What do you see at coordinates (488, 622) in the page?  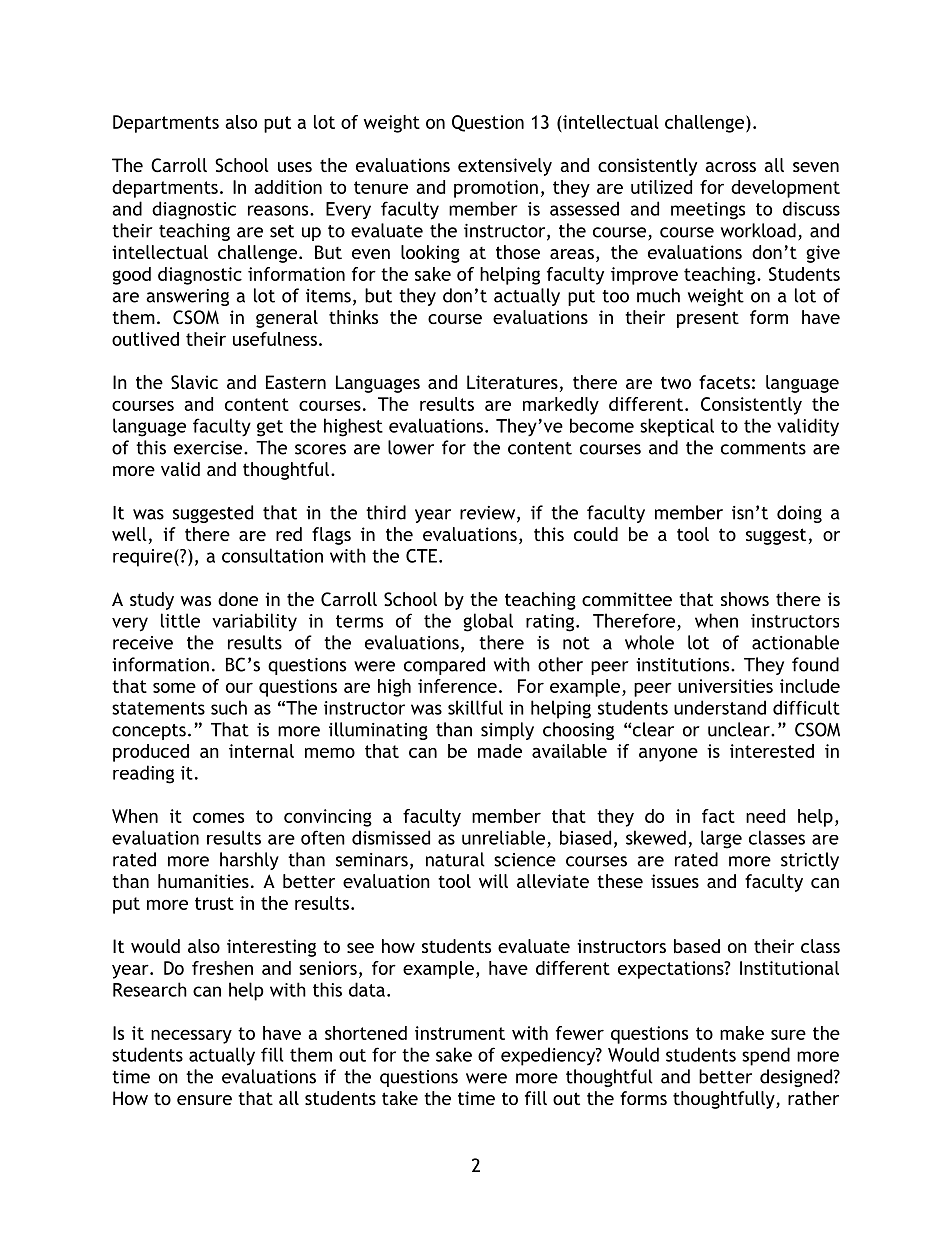 I see `global` at bounding box center [488, 622].
